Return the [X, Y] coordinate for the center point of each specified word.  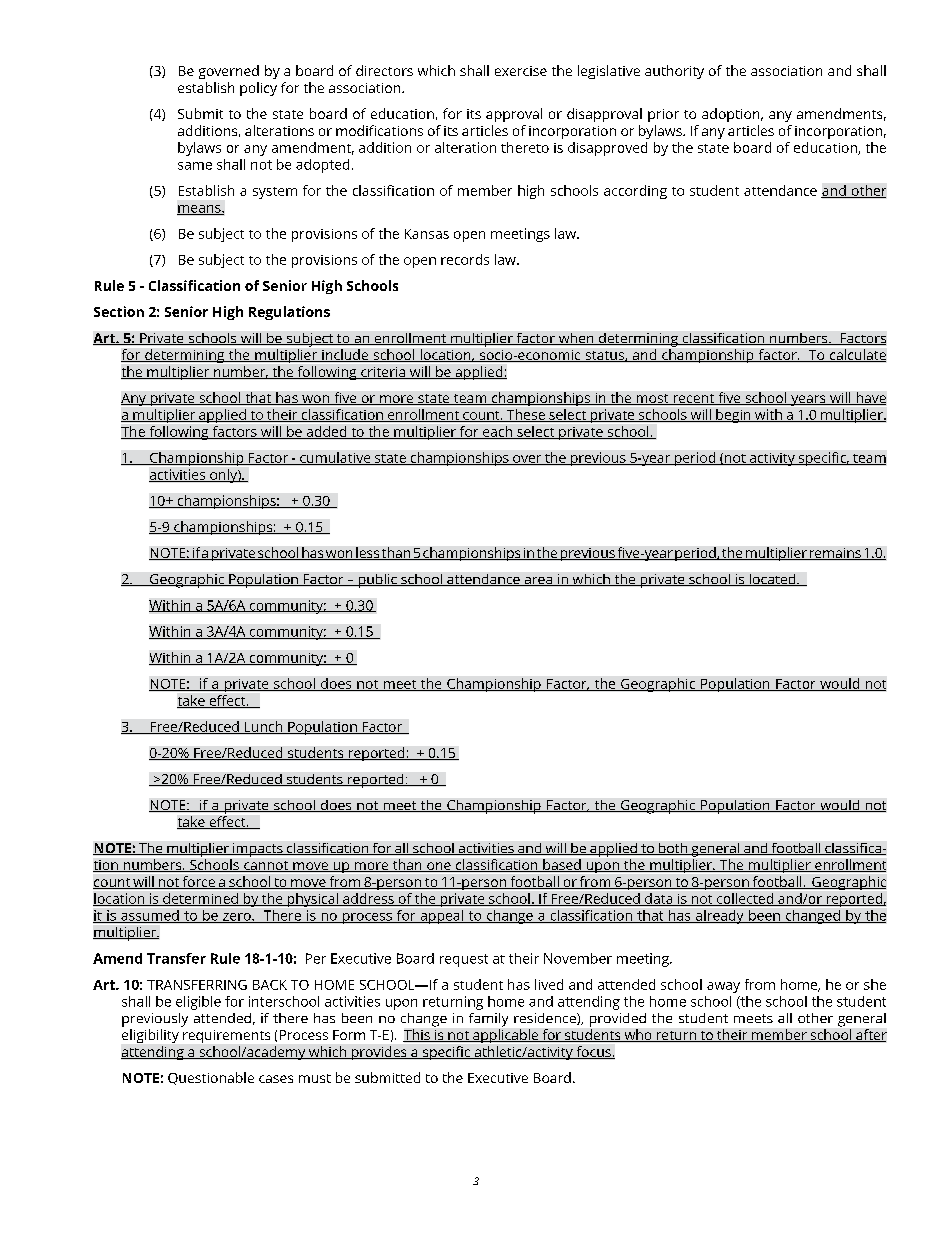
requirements [226, 1036]
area [538, 581]
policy [258, 89]
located [772, 580]
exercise [521, 71]
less [367, 553]
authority [674, 72]
